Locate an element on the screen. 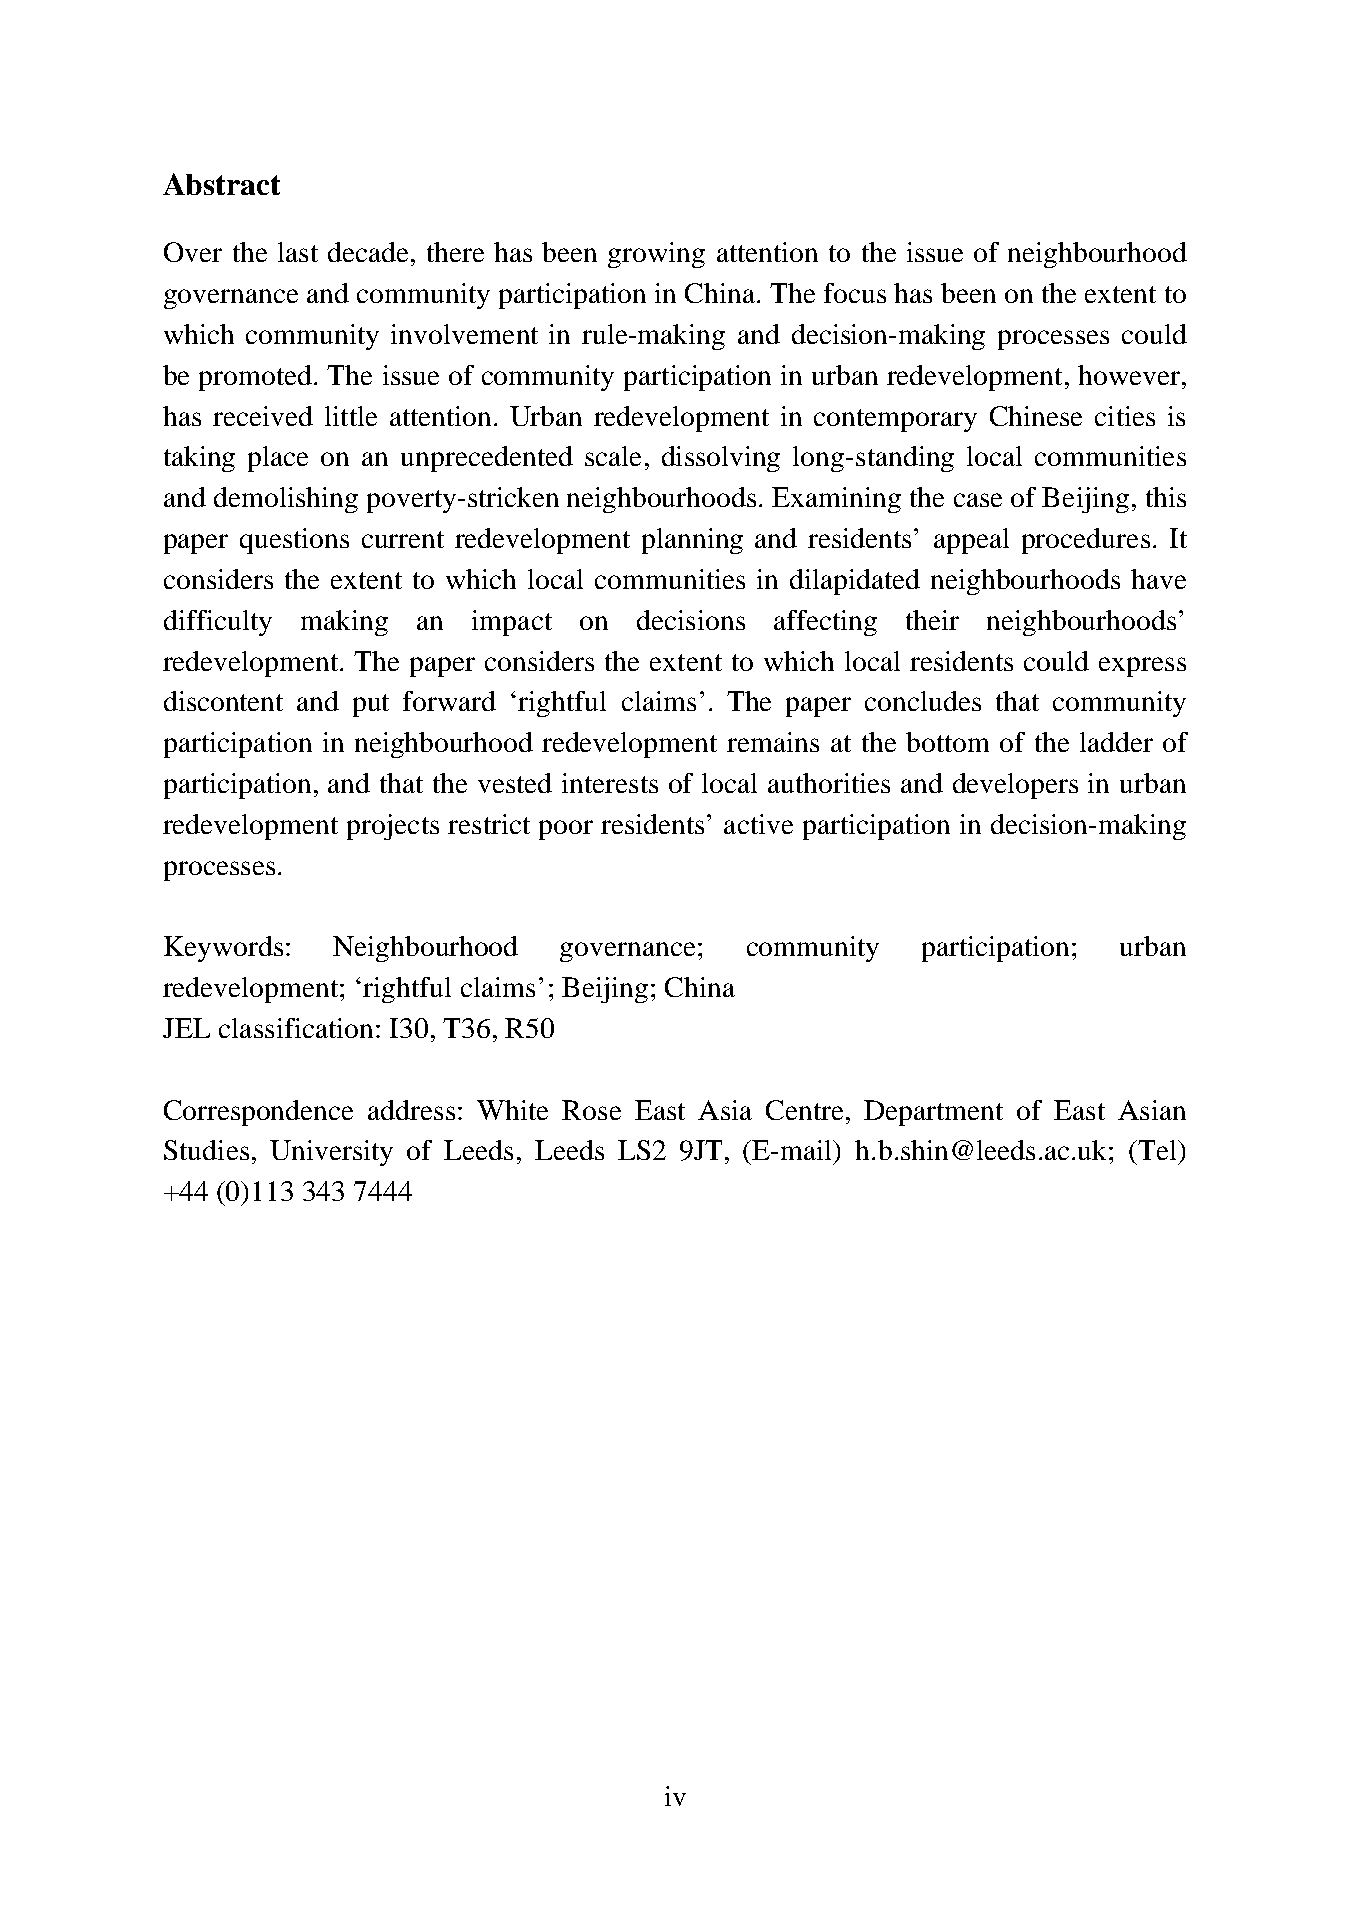 The image size is (1350, 1909). put is located at coordinates (371, 705).
